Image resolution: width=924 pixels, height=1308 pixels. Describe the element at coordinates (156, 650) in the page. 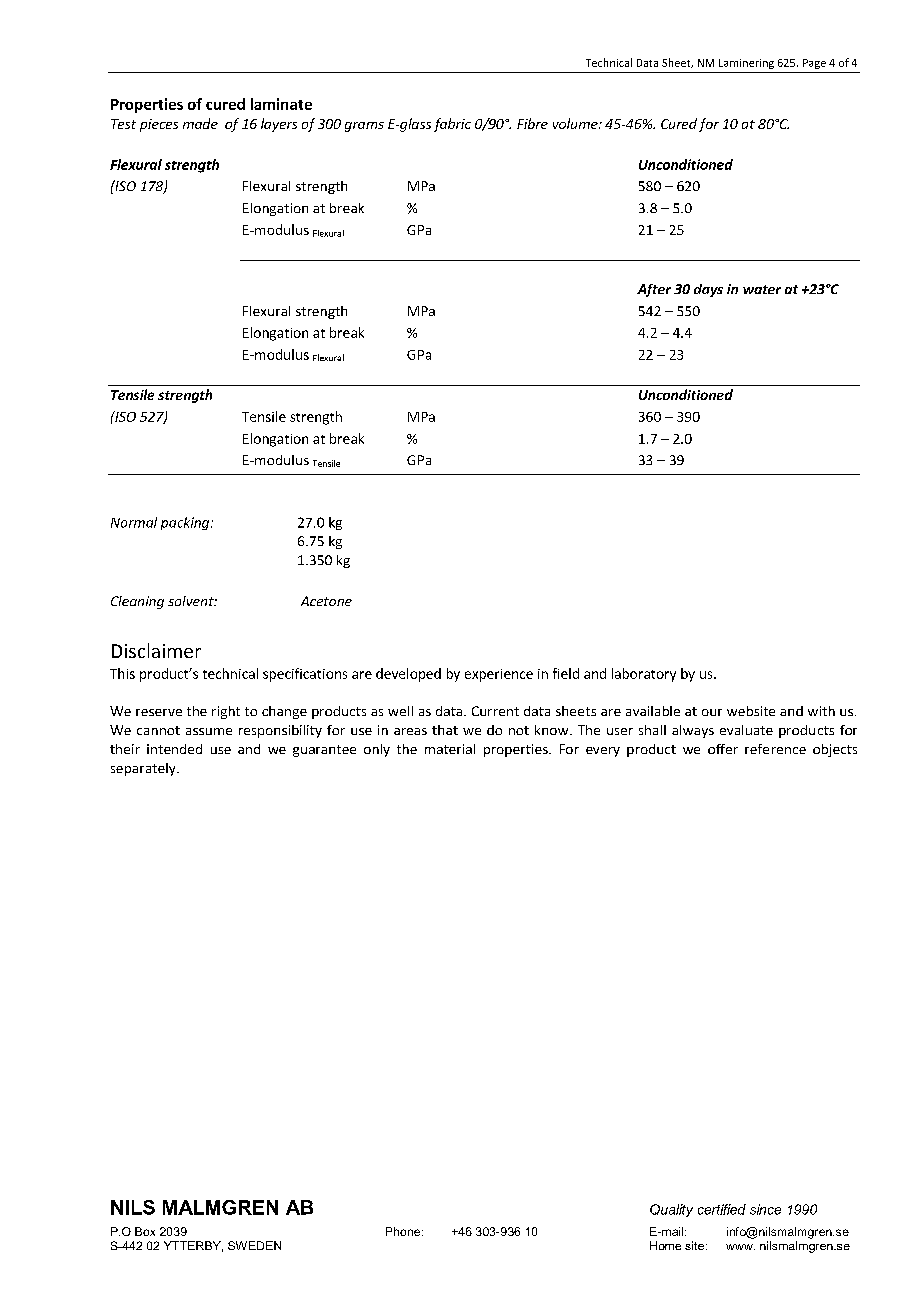

I see `Disclaimer` at that location.
